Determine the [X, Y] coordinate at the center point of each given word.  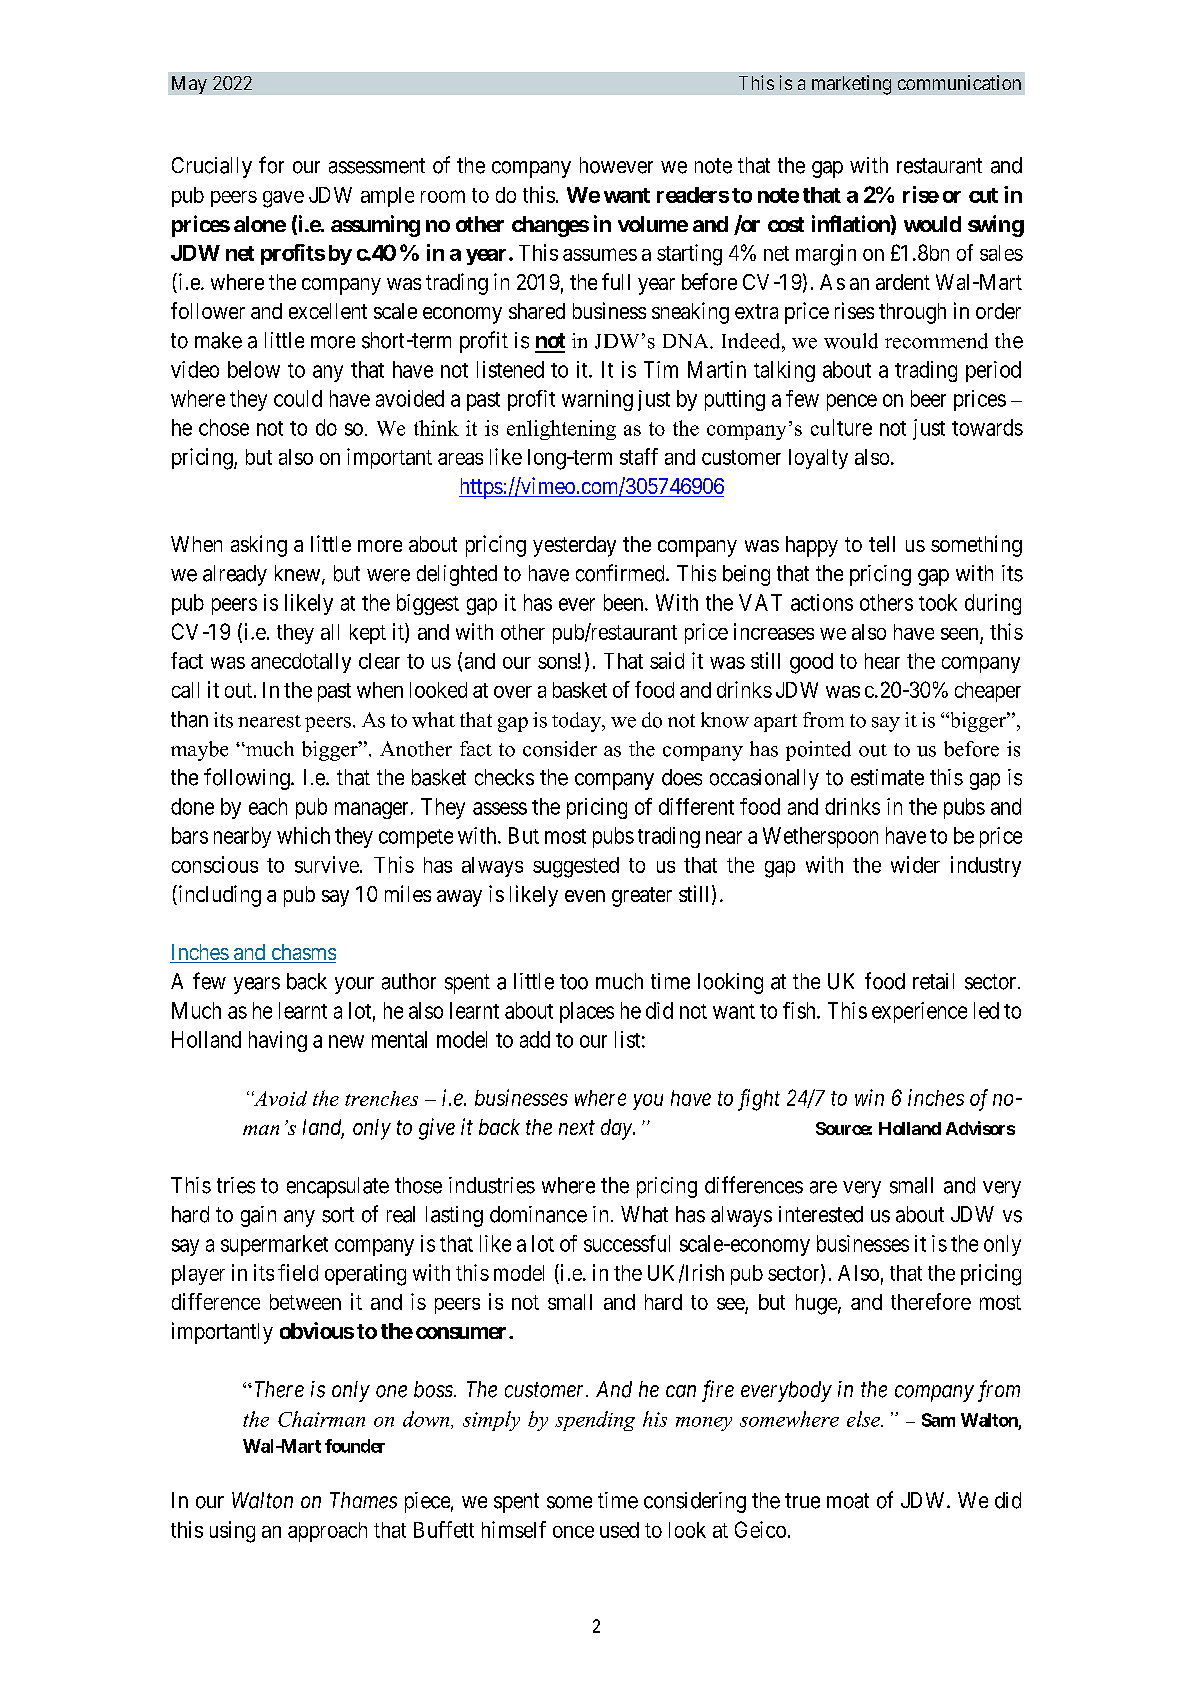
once [573, 1532]
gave [283, 199]
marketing [851, 85]
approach [327, 1532]
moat [848, 1501]
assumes [600, 254]
